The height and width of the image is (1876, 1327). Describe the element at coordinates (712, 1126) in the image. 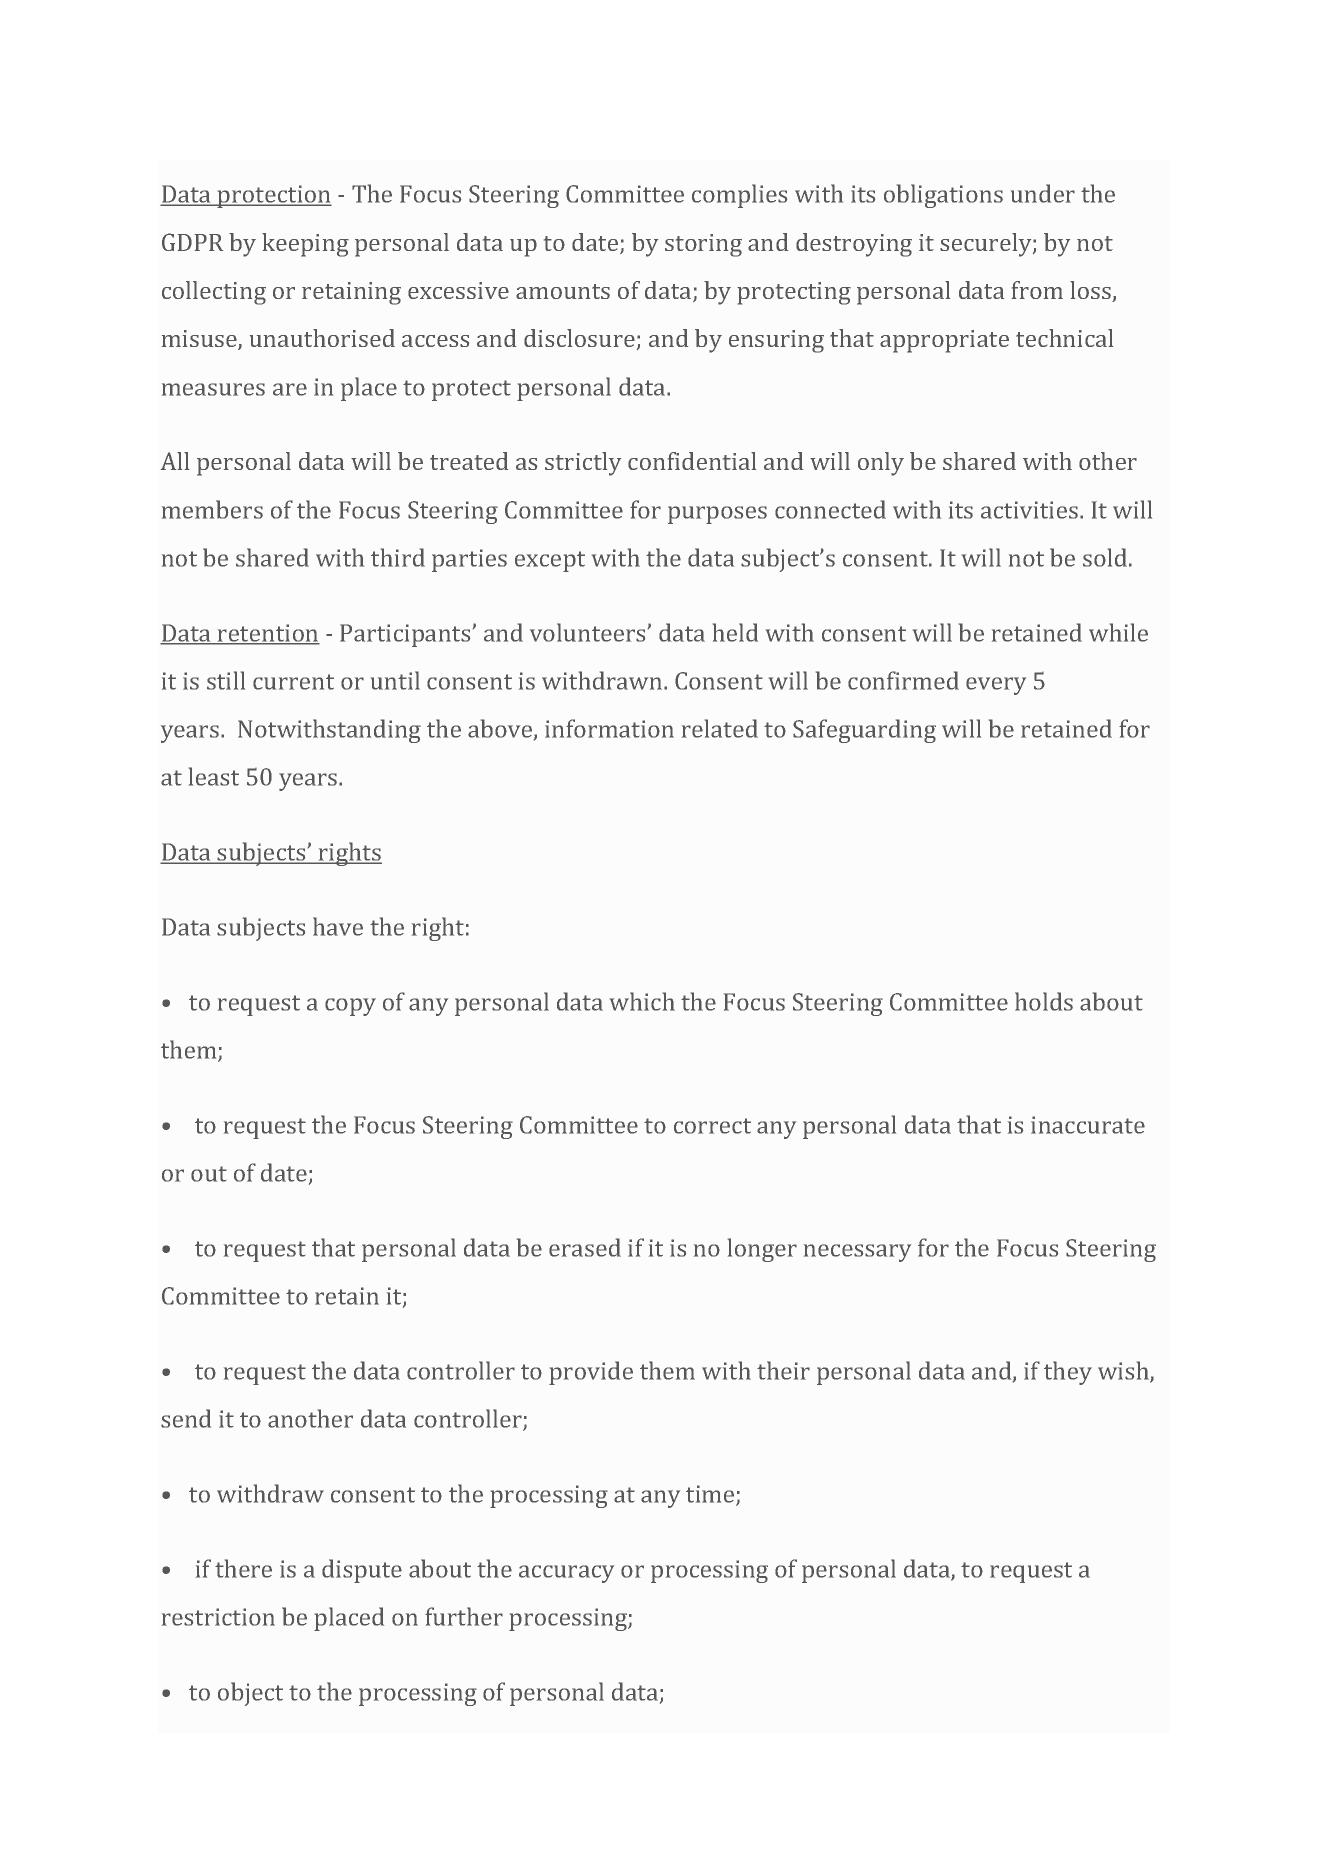

I see `correct` at that location.
